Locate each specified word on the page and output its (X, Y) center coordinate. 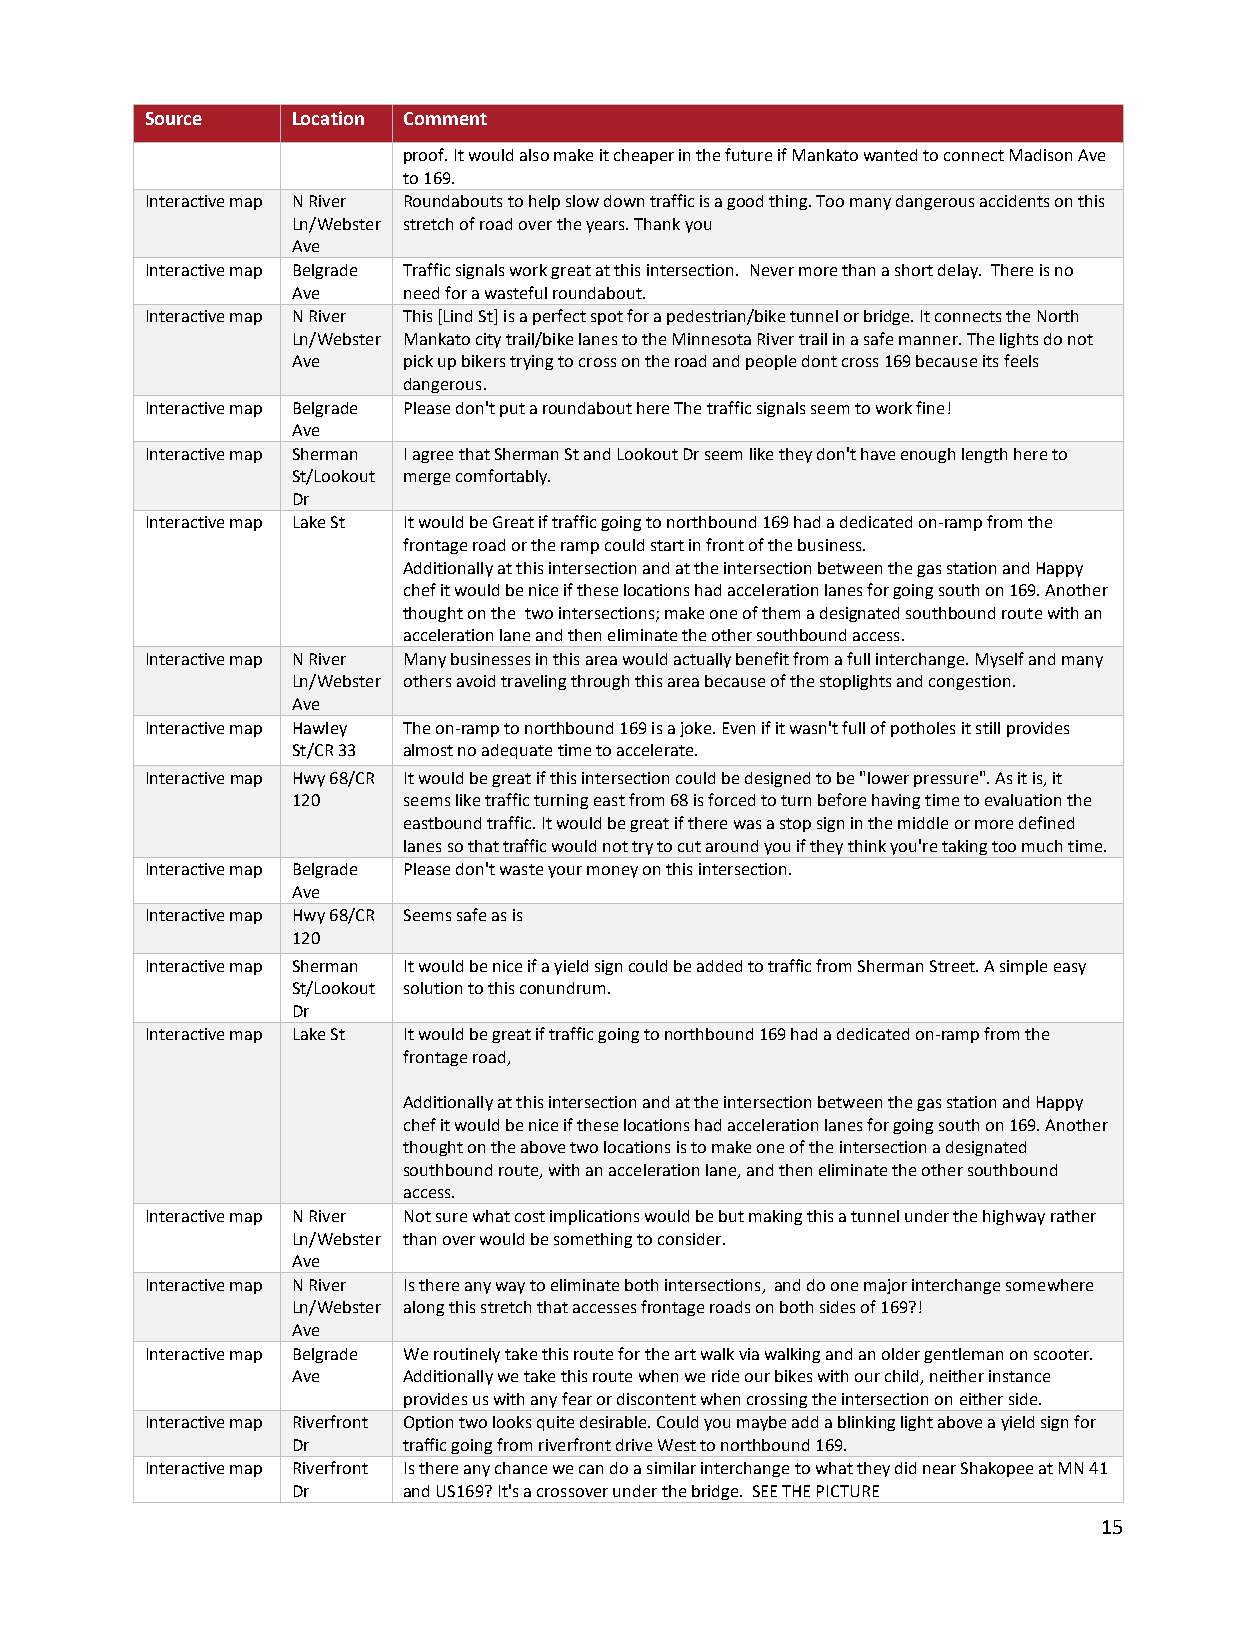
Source (174, 118)
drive (634, 1445)
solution (433, 988)
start (667, 545)
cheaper (644, 156)
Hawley (320, 729)
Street (953, 966)
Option (428, 1423)
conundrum (562, 988)
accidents (1014, 201)
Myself (1000, 660)
